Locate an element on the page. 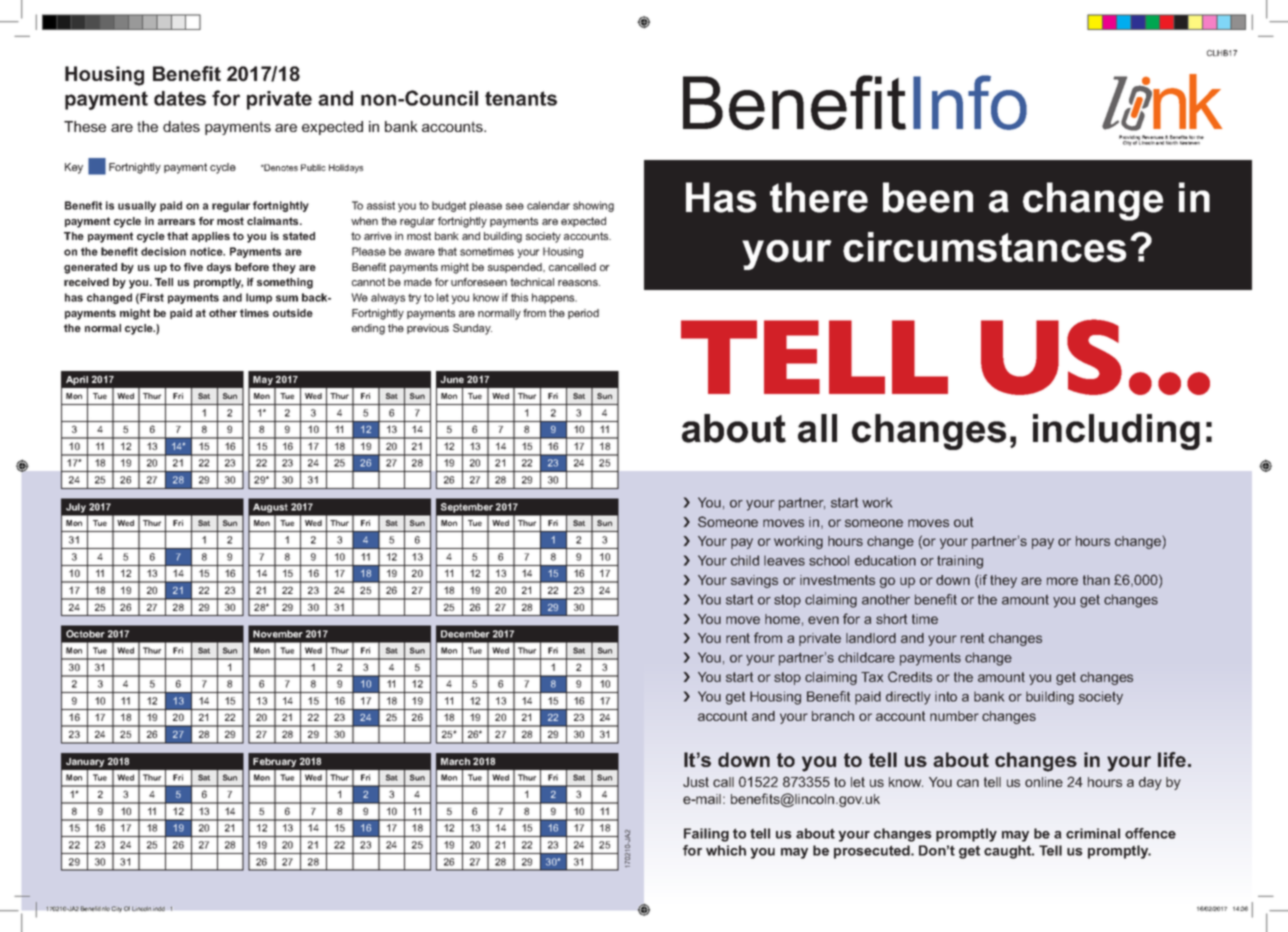 The height and width of the image is (932, 1288). outside is located at coordinates (293, 313).
